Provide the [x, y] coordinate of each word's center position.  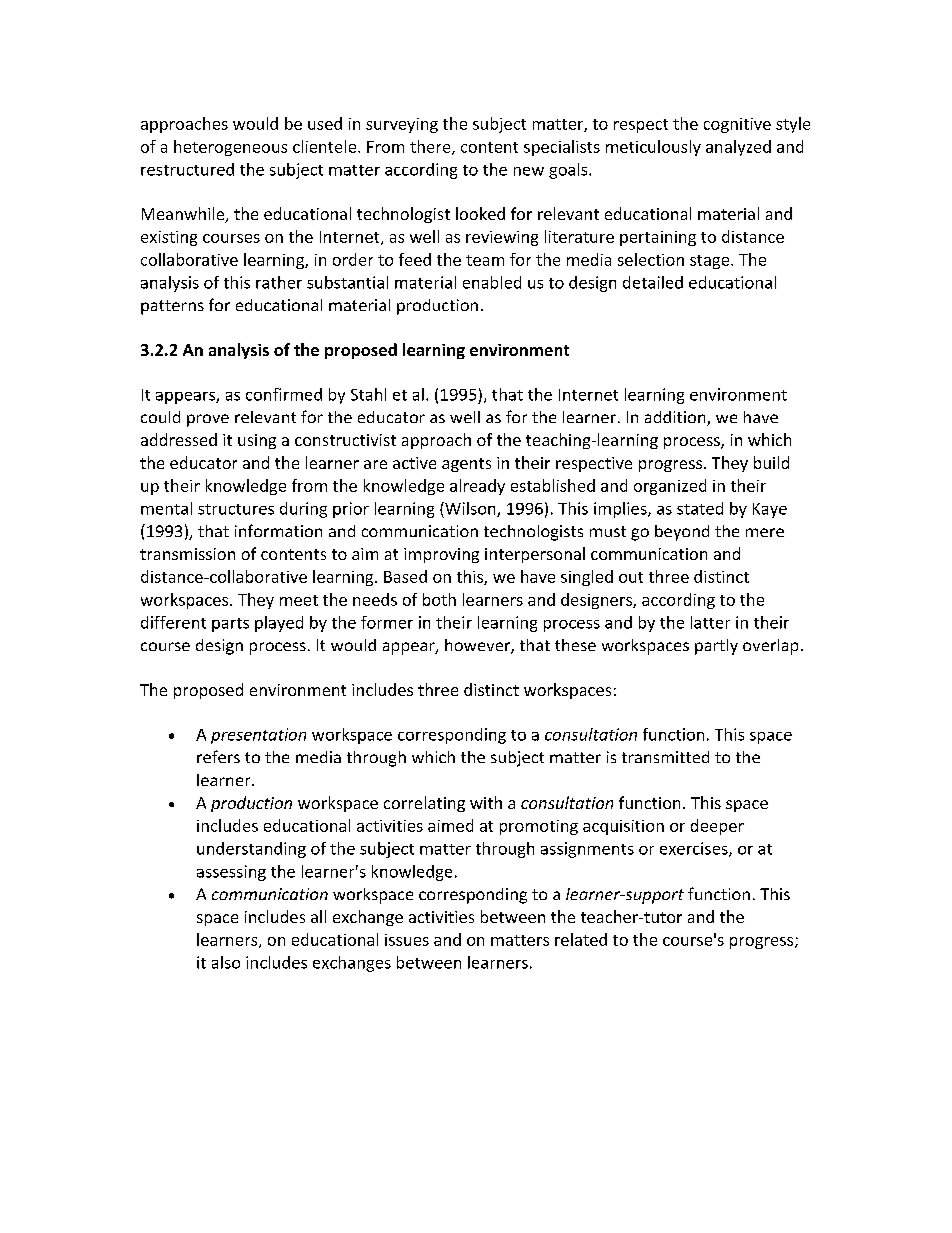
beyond [682, 533]
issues [407, 940]
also [226, 962]
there [431, 147]
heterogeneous [230, 148]
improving [441, 555]
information [278, 530]
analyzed [738, 148]
